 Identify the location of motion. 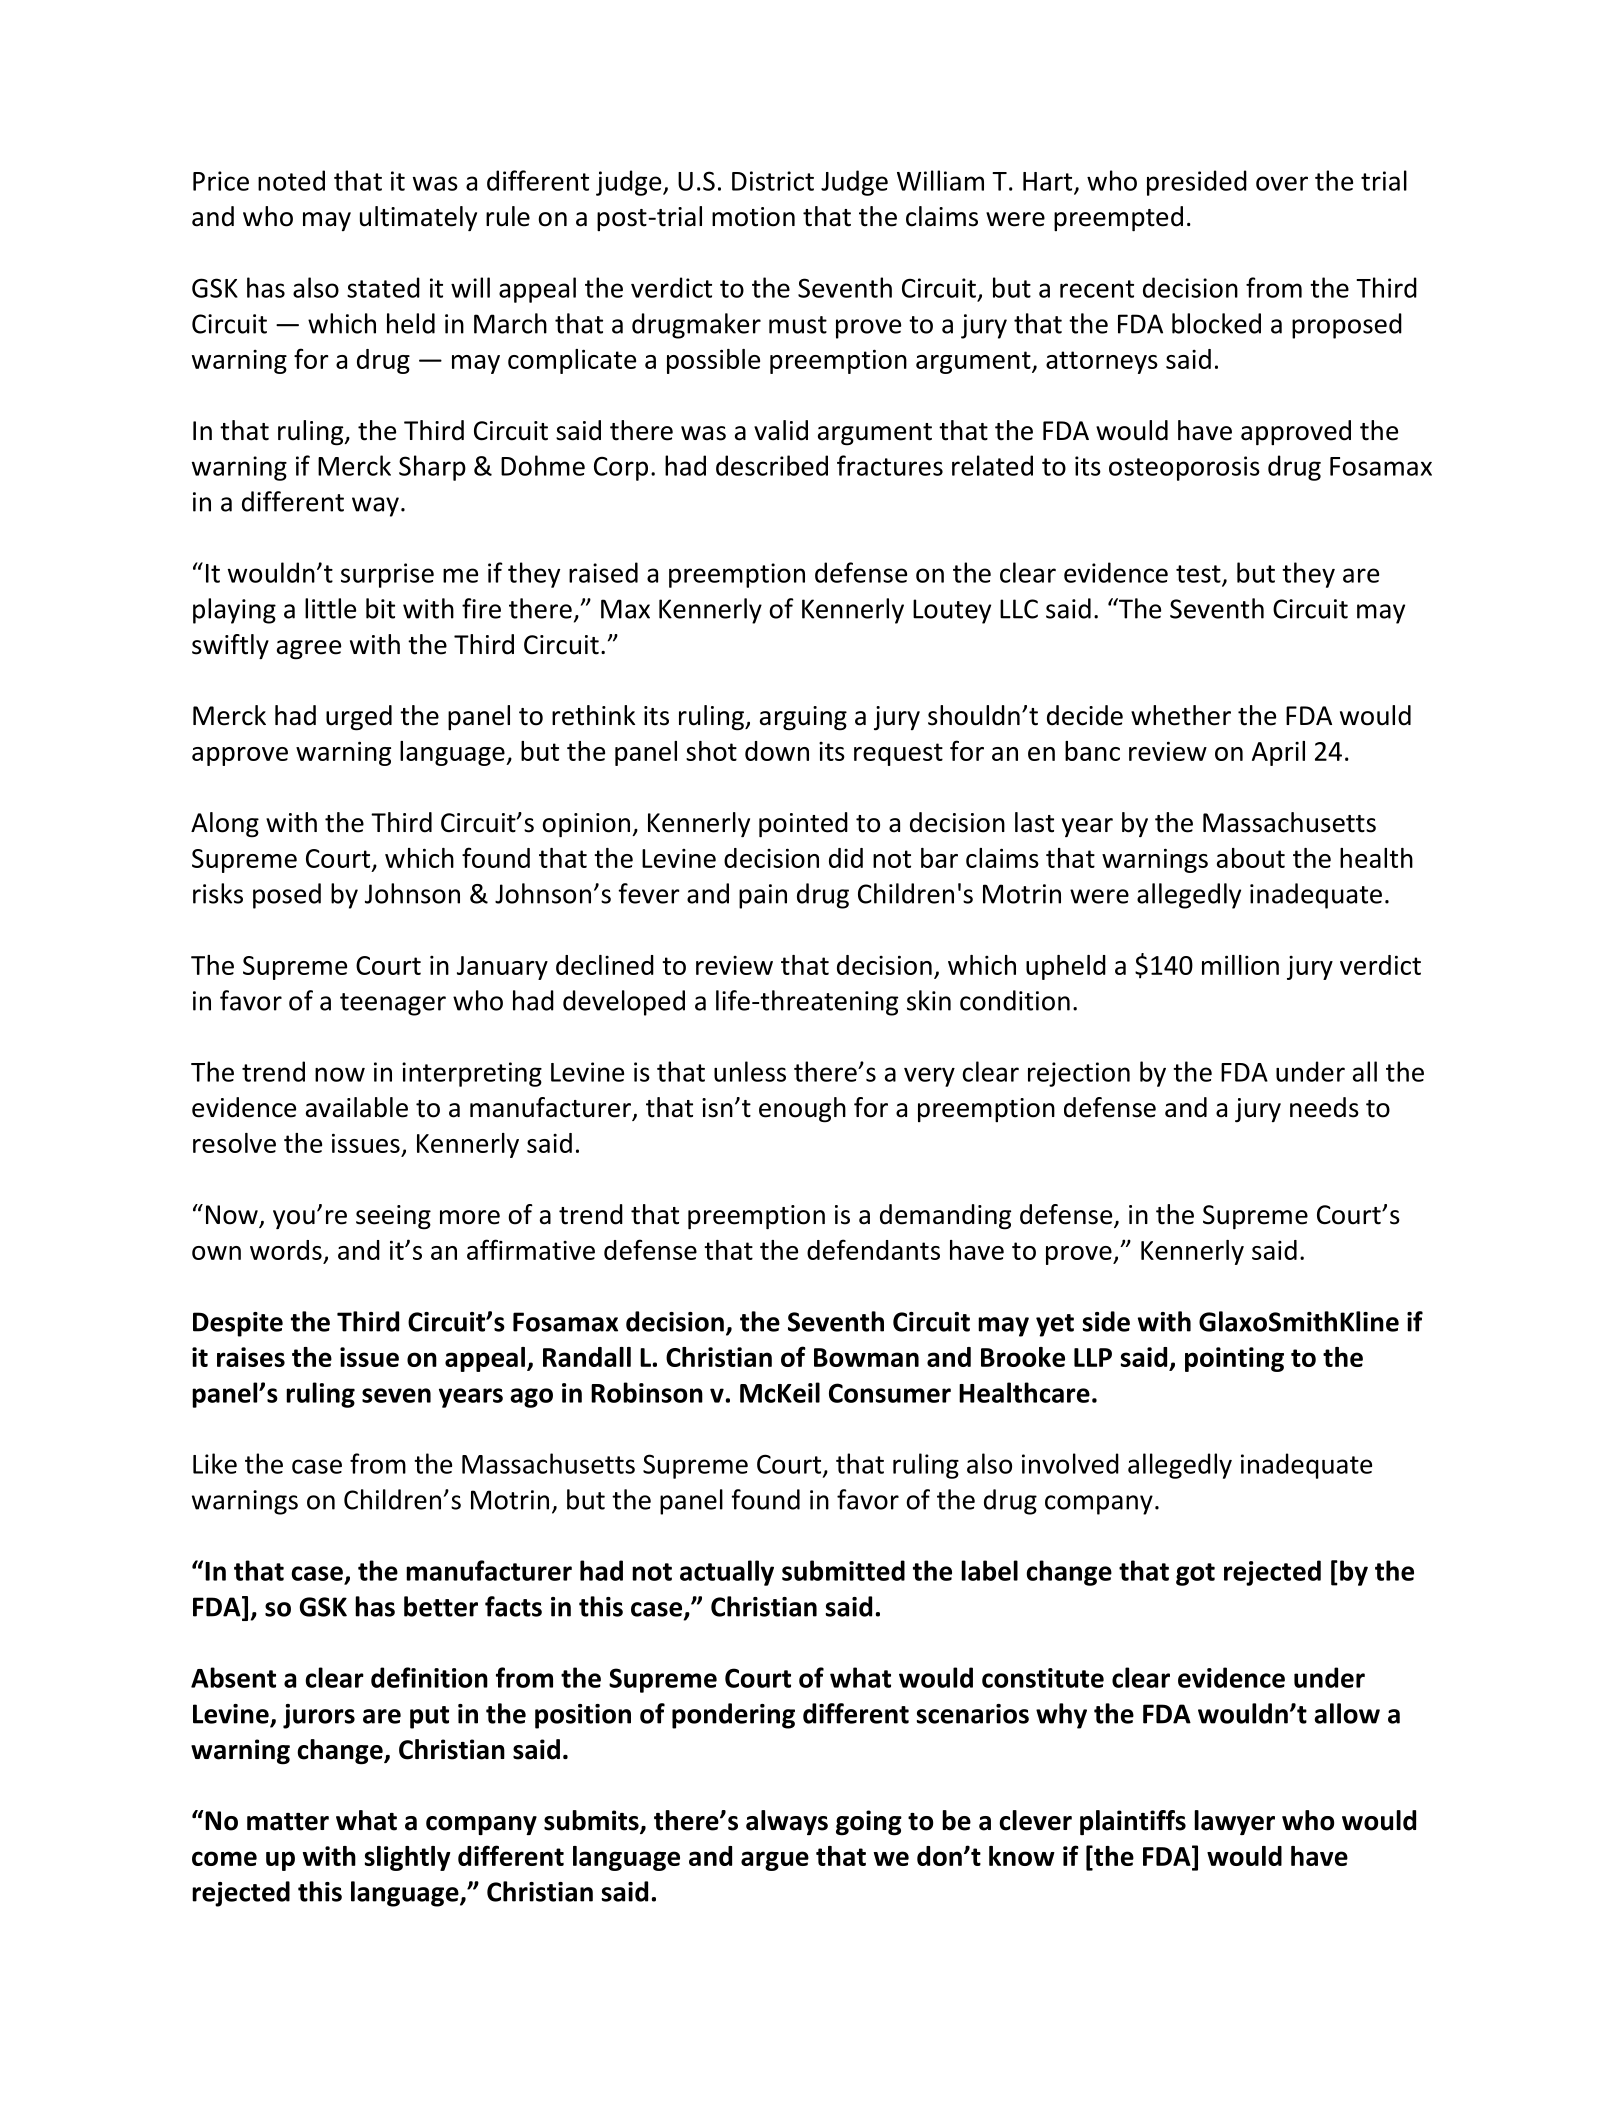
(753, 217).
